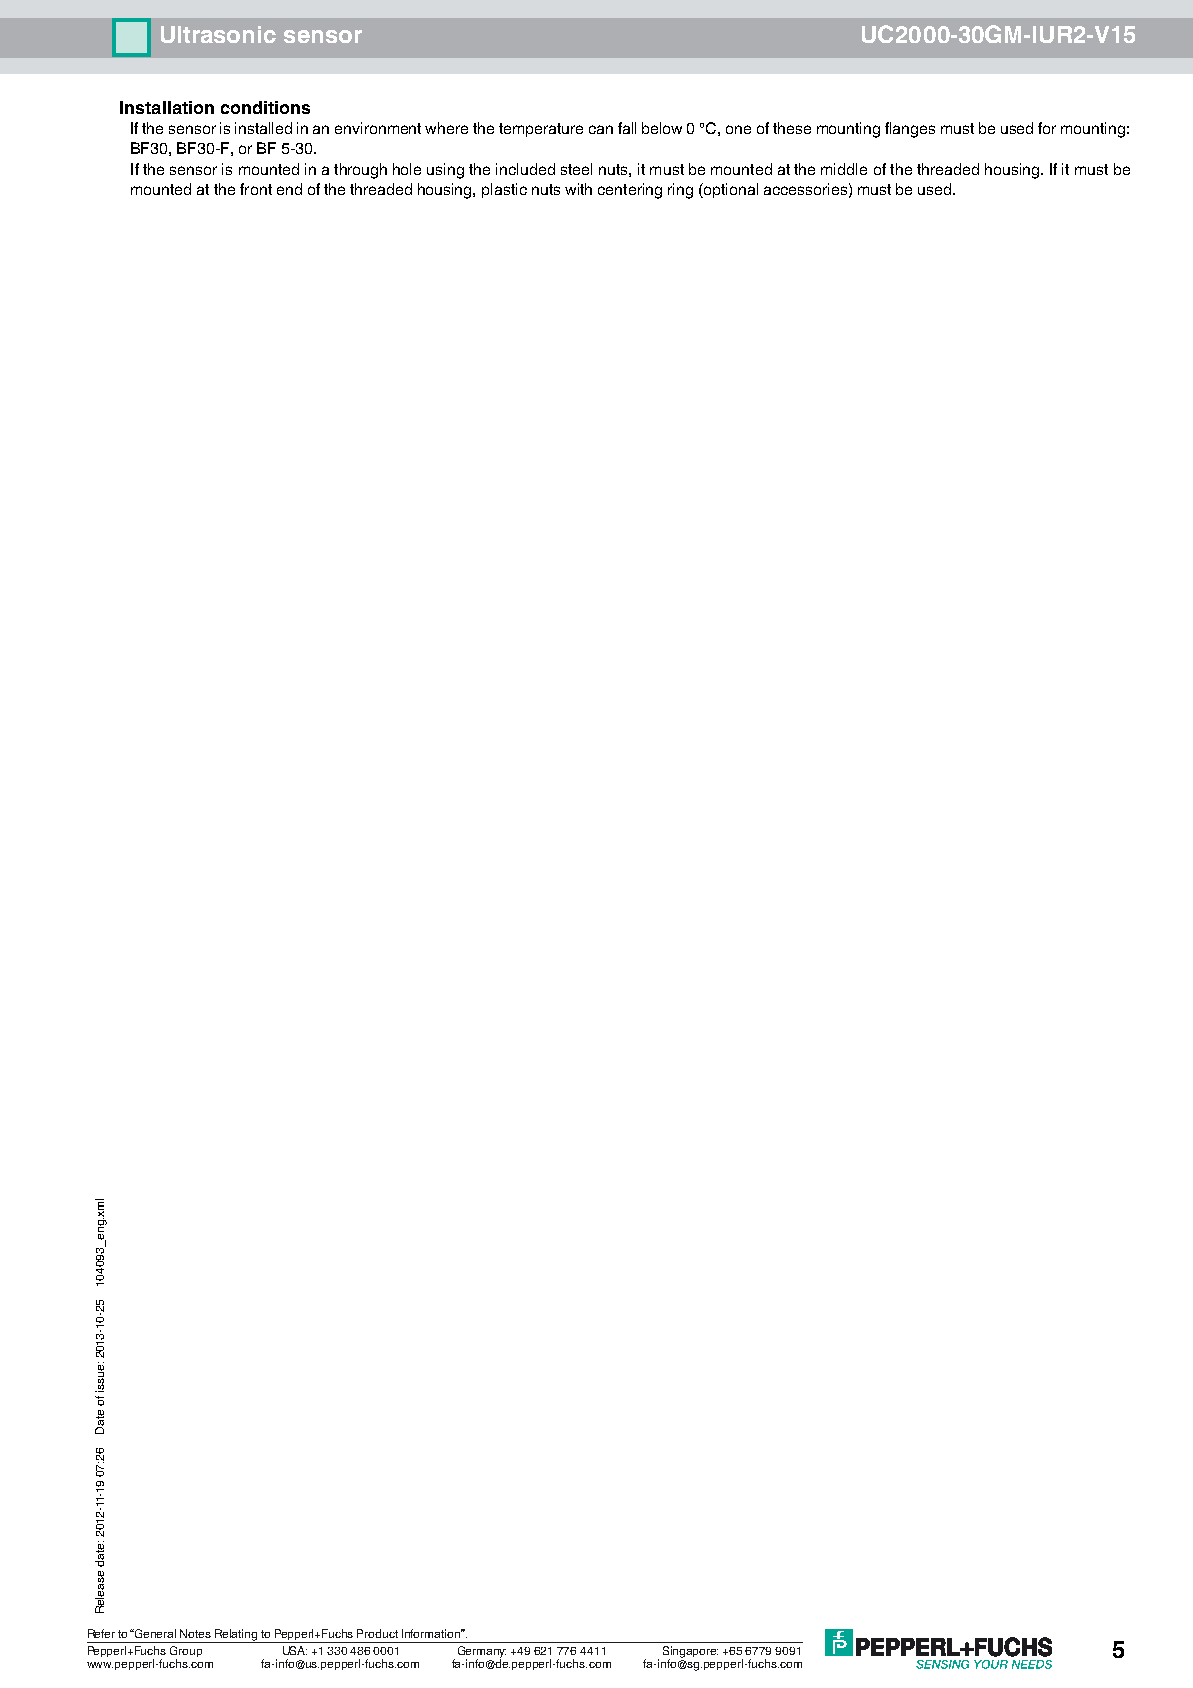 This screenshot has height=1688, width=1193. What do you see at coordinates (195, 1633) in the screenshot?
I see `Notes` at bounding box center [195, 1633].
